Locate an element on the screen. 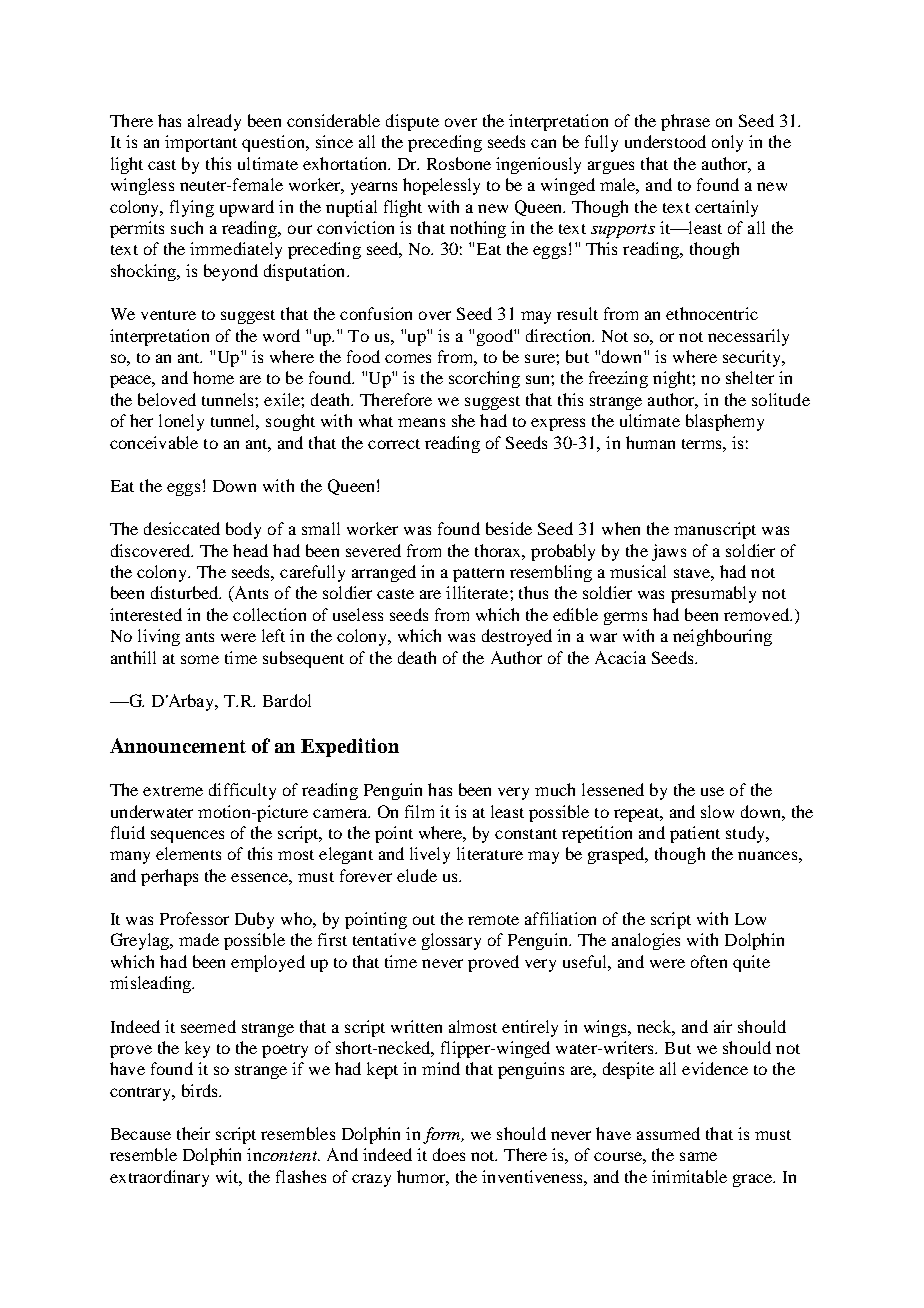 This screenshot has width=924, height=1308. only is located at coordinates (727, 143).
